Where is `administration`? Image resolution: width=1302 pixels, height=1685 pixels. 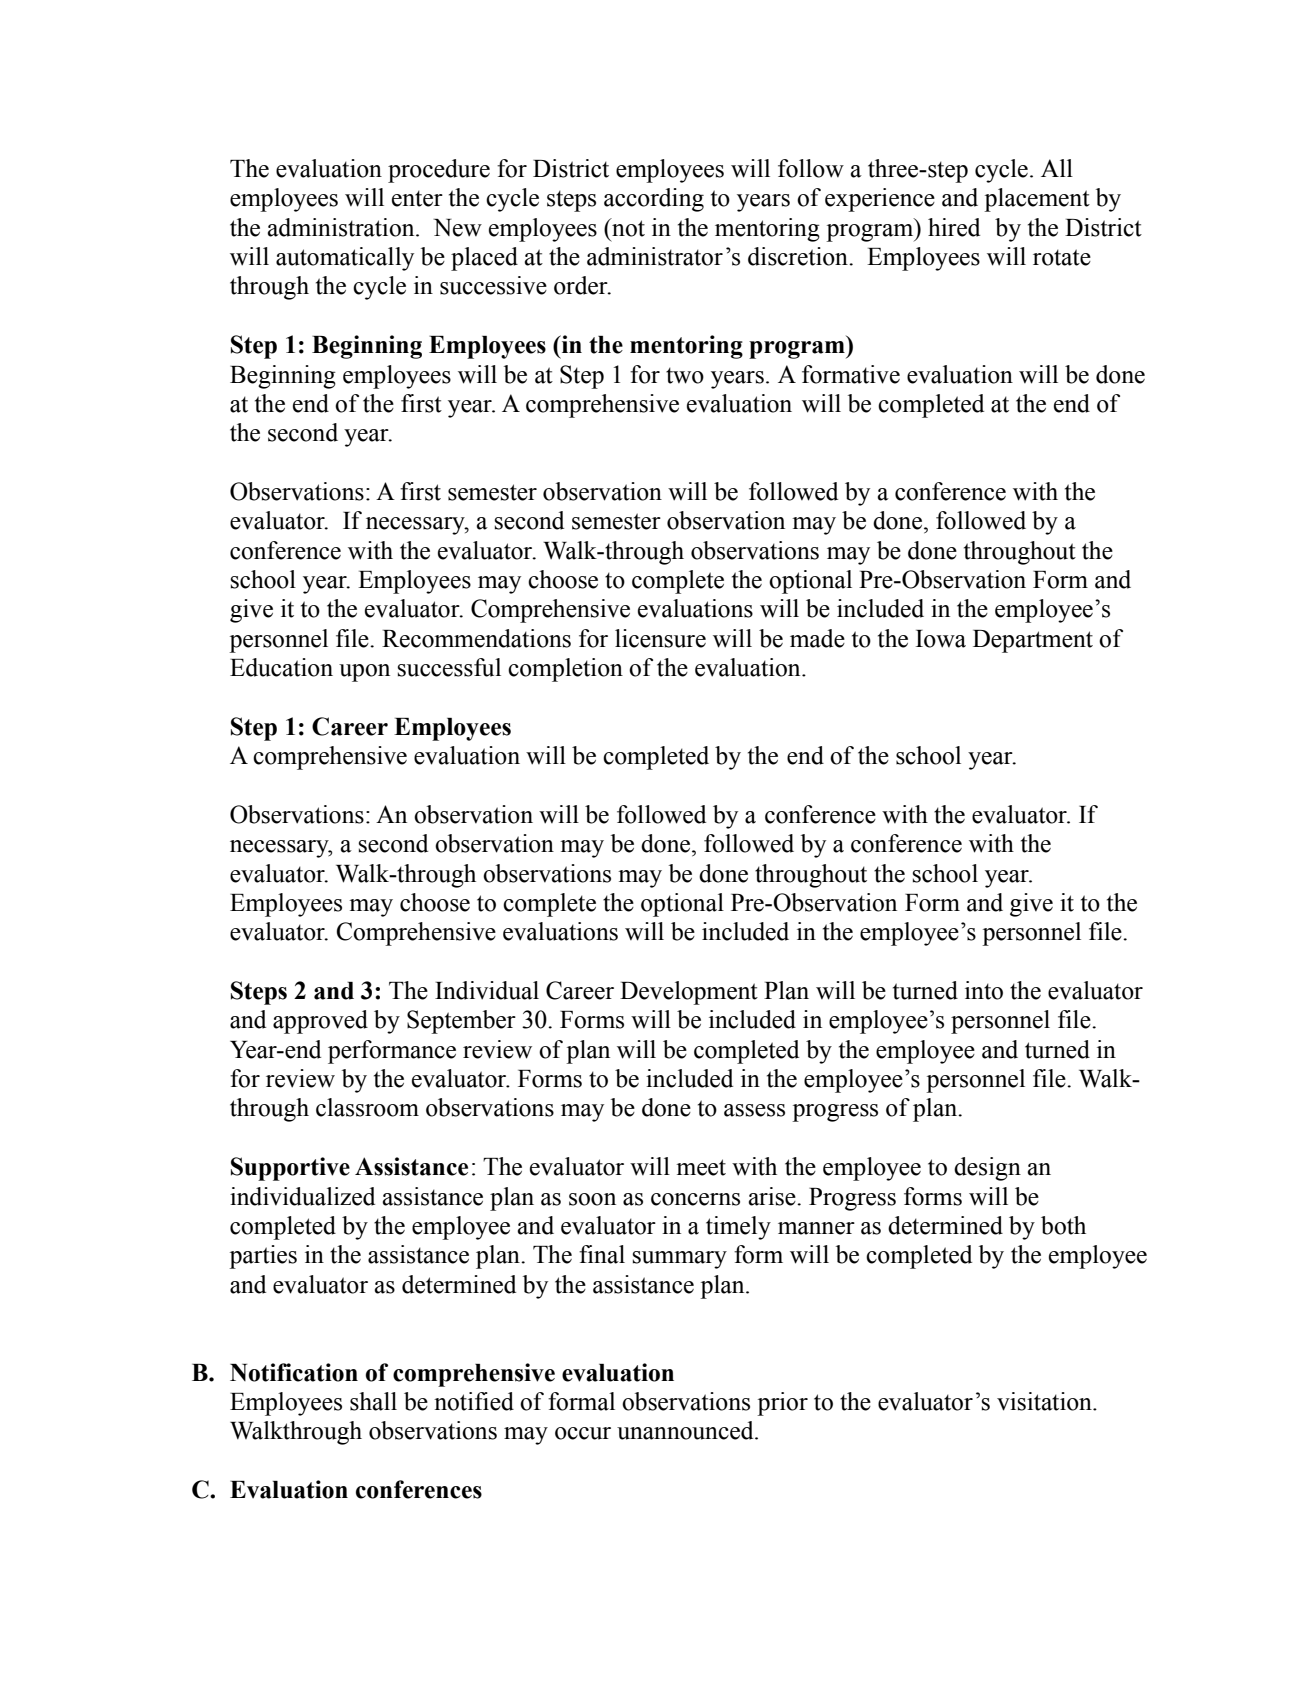
administration is located at coordinates (342, 227).
